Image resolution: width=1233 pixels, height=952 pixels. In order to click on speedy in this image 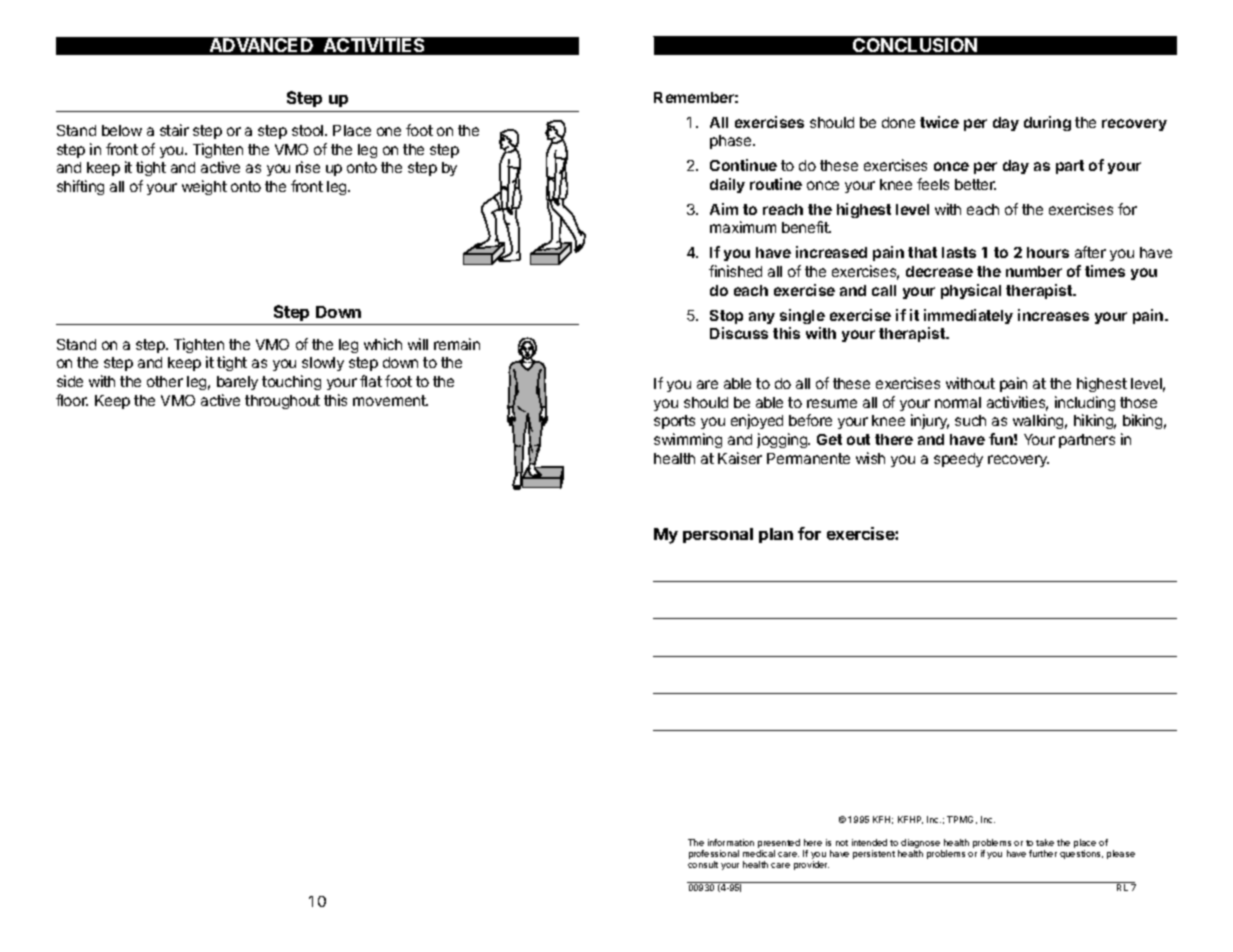, I will do `click(958, 460)`.
